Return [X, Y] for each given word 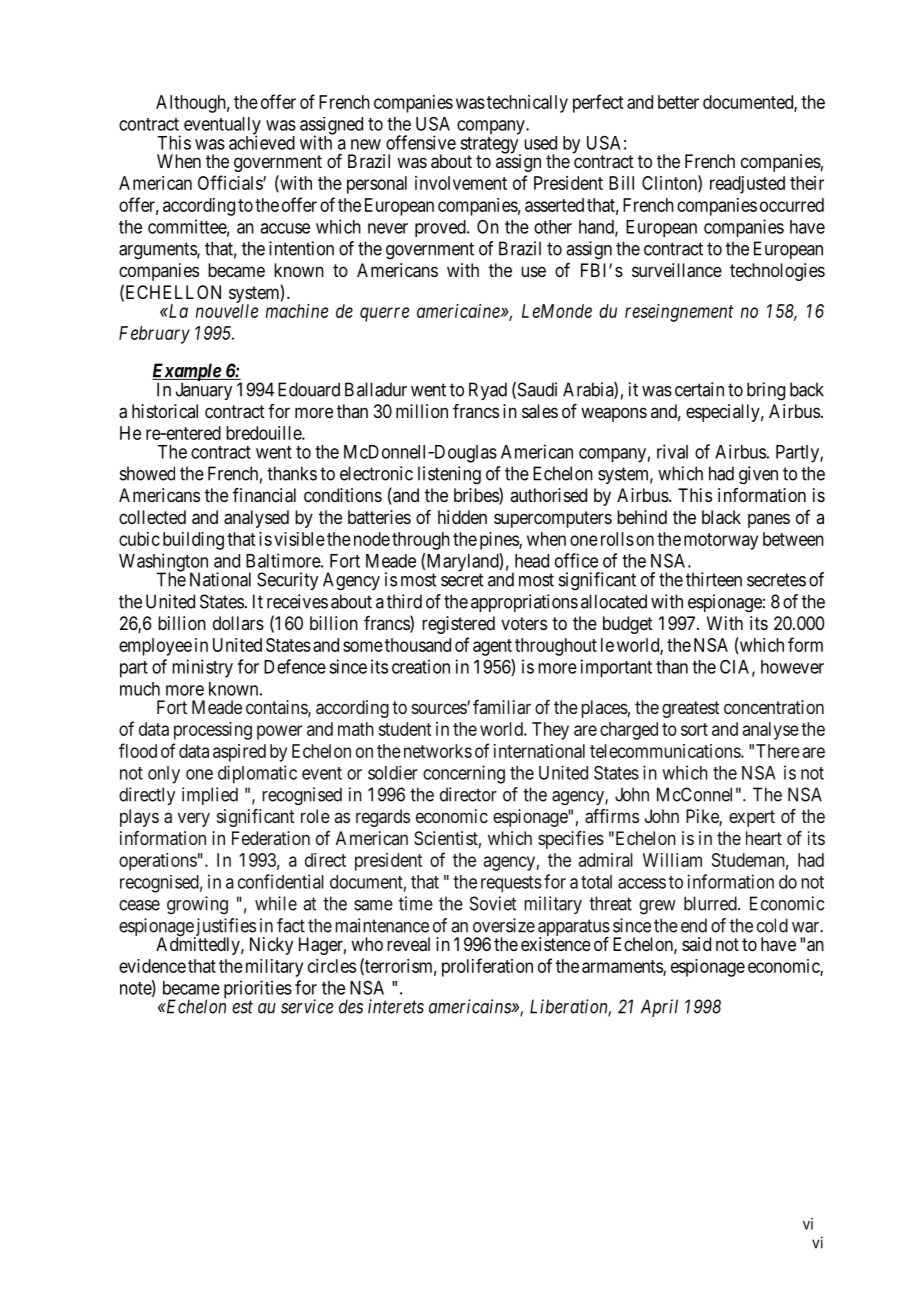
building [193, 541]
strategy [490, 146]
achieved [262, 142]
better [678, 102]
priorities [258, 990]
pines [500, 541]
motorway [721, 541]
